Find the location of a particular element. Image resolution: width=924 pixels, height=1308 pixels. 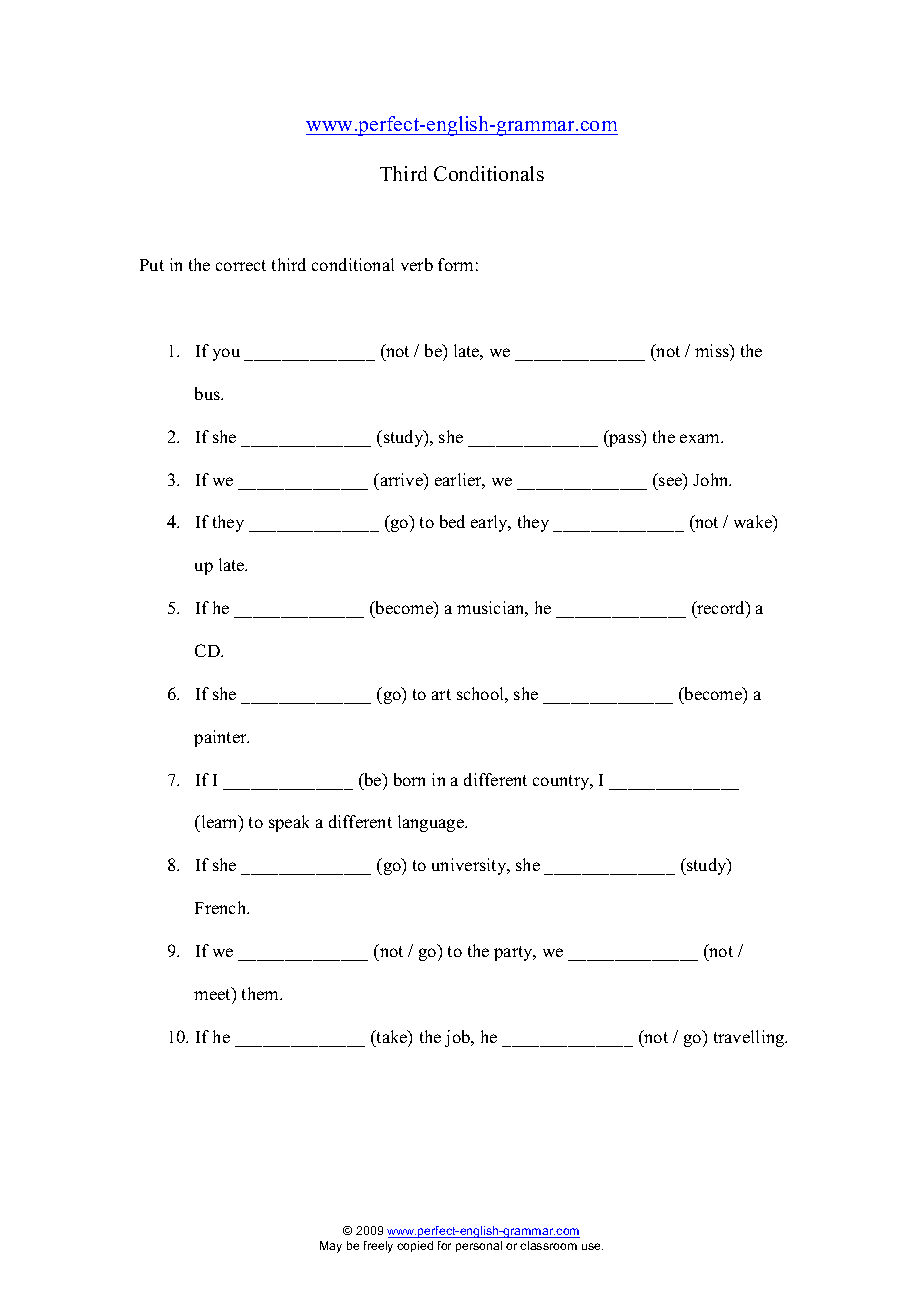

born is located at coordinates (409, 779).
